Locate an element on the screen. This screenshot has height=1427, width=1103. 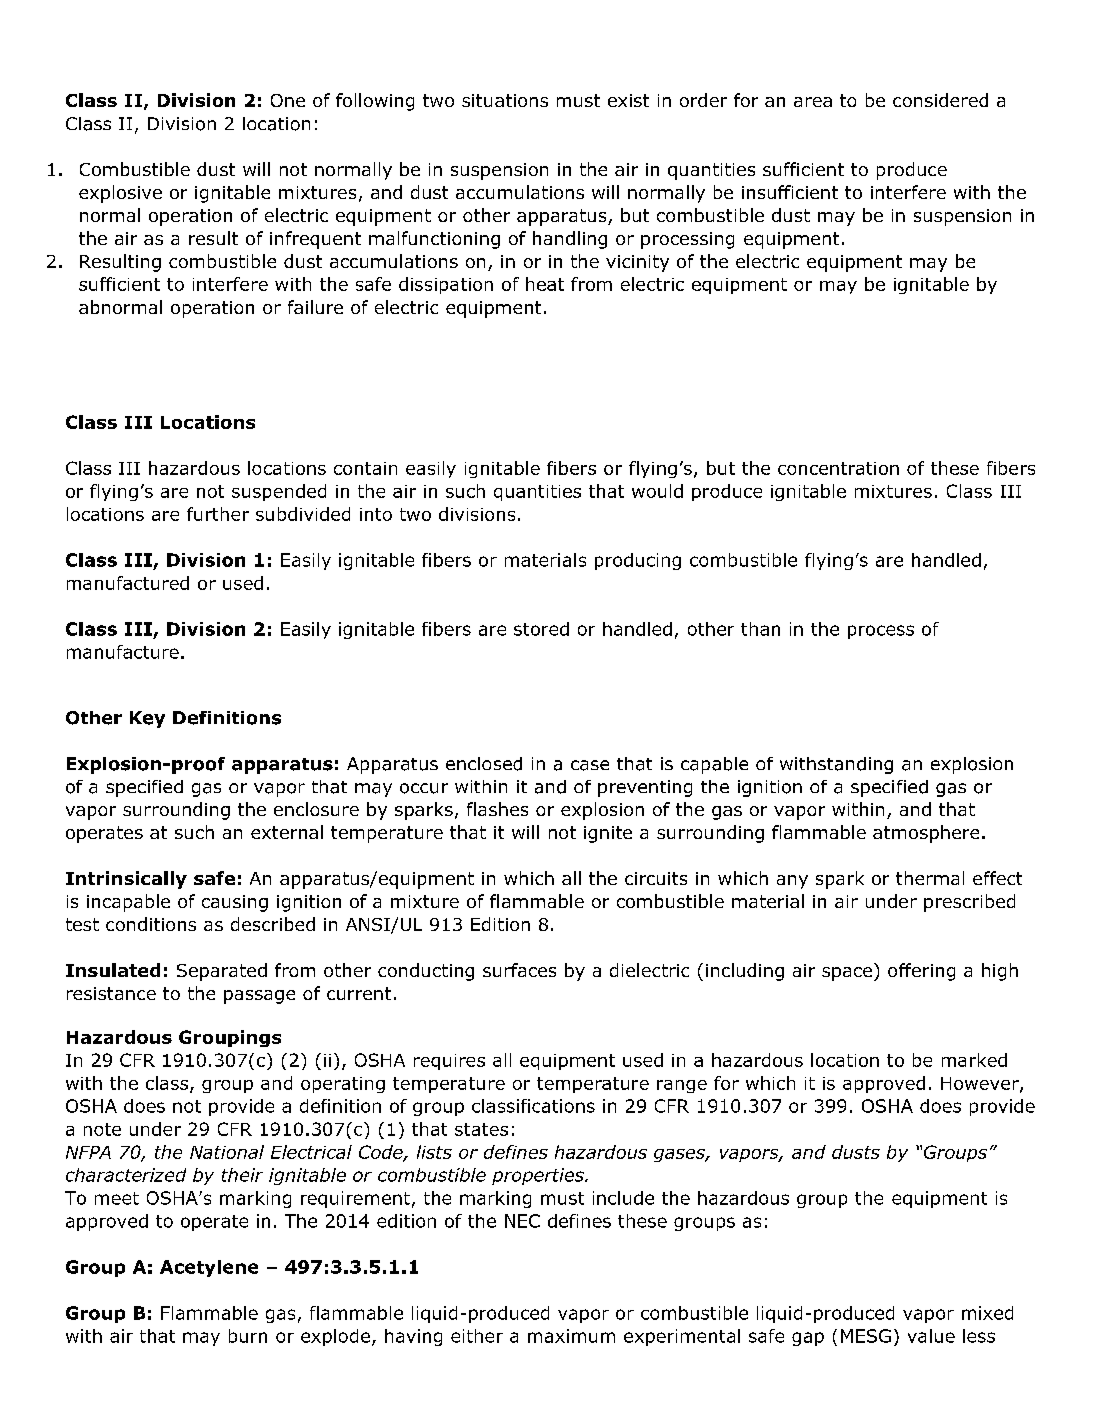
maximum is located at coordinates (571, 1336).
